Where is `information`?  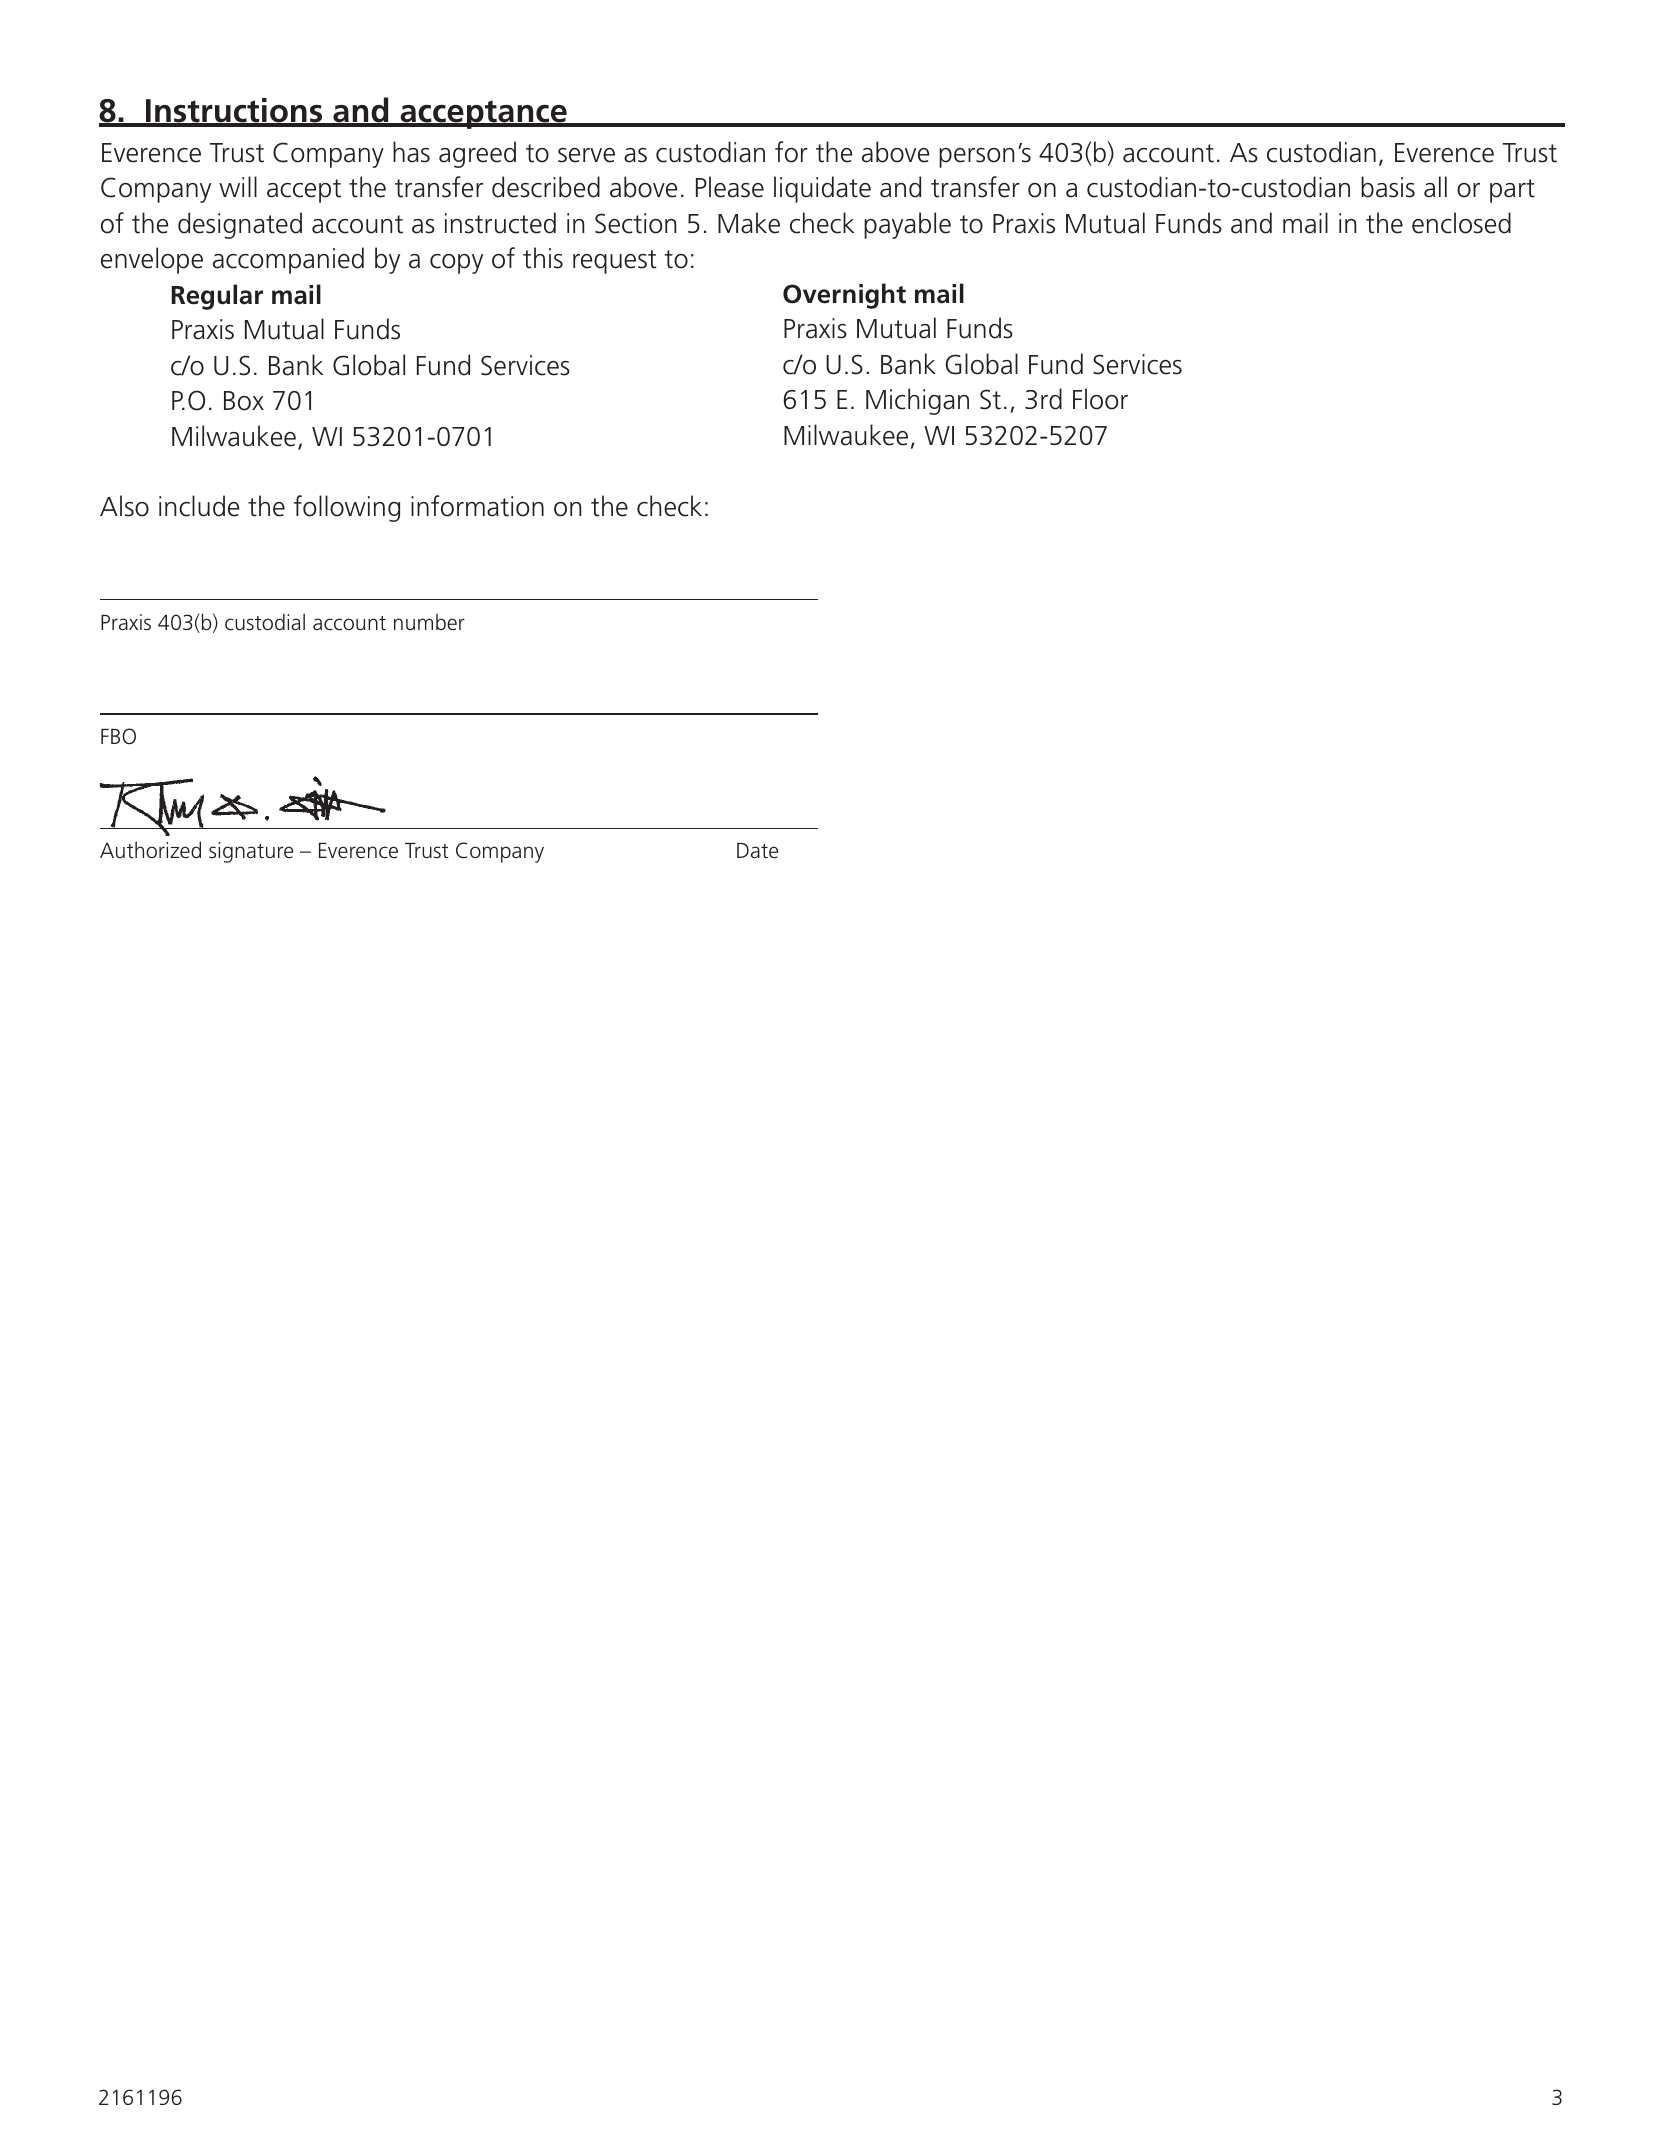
information is located at coordinates (477, 506).
